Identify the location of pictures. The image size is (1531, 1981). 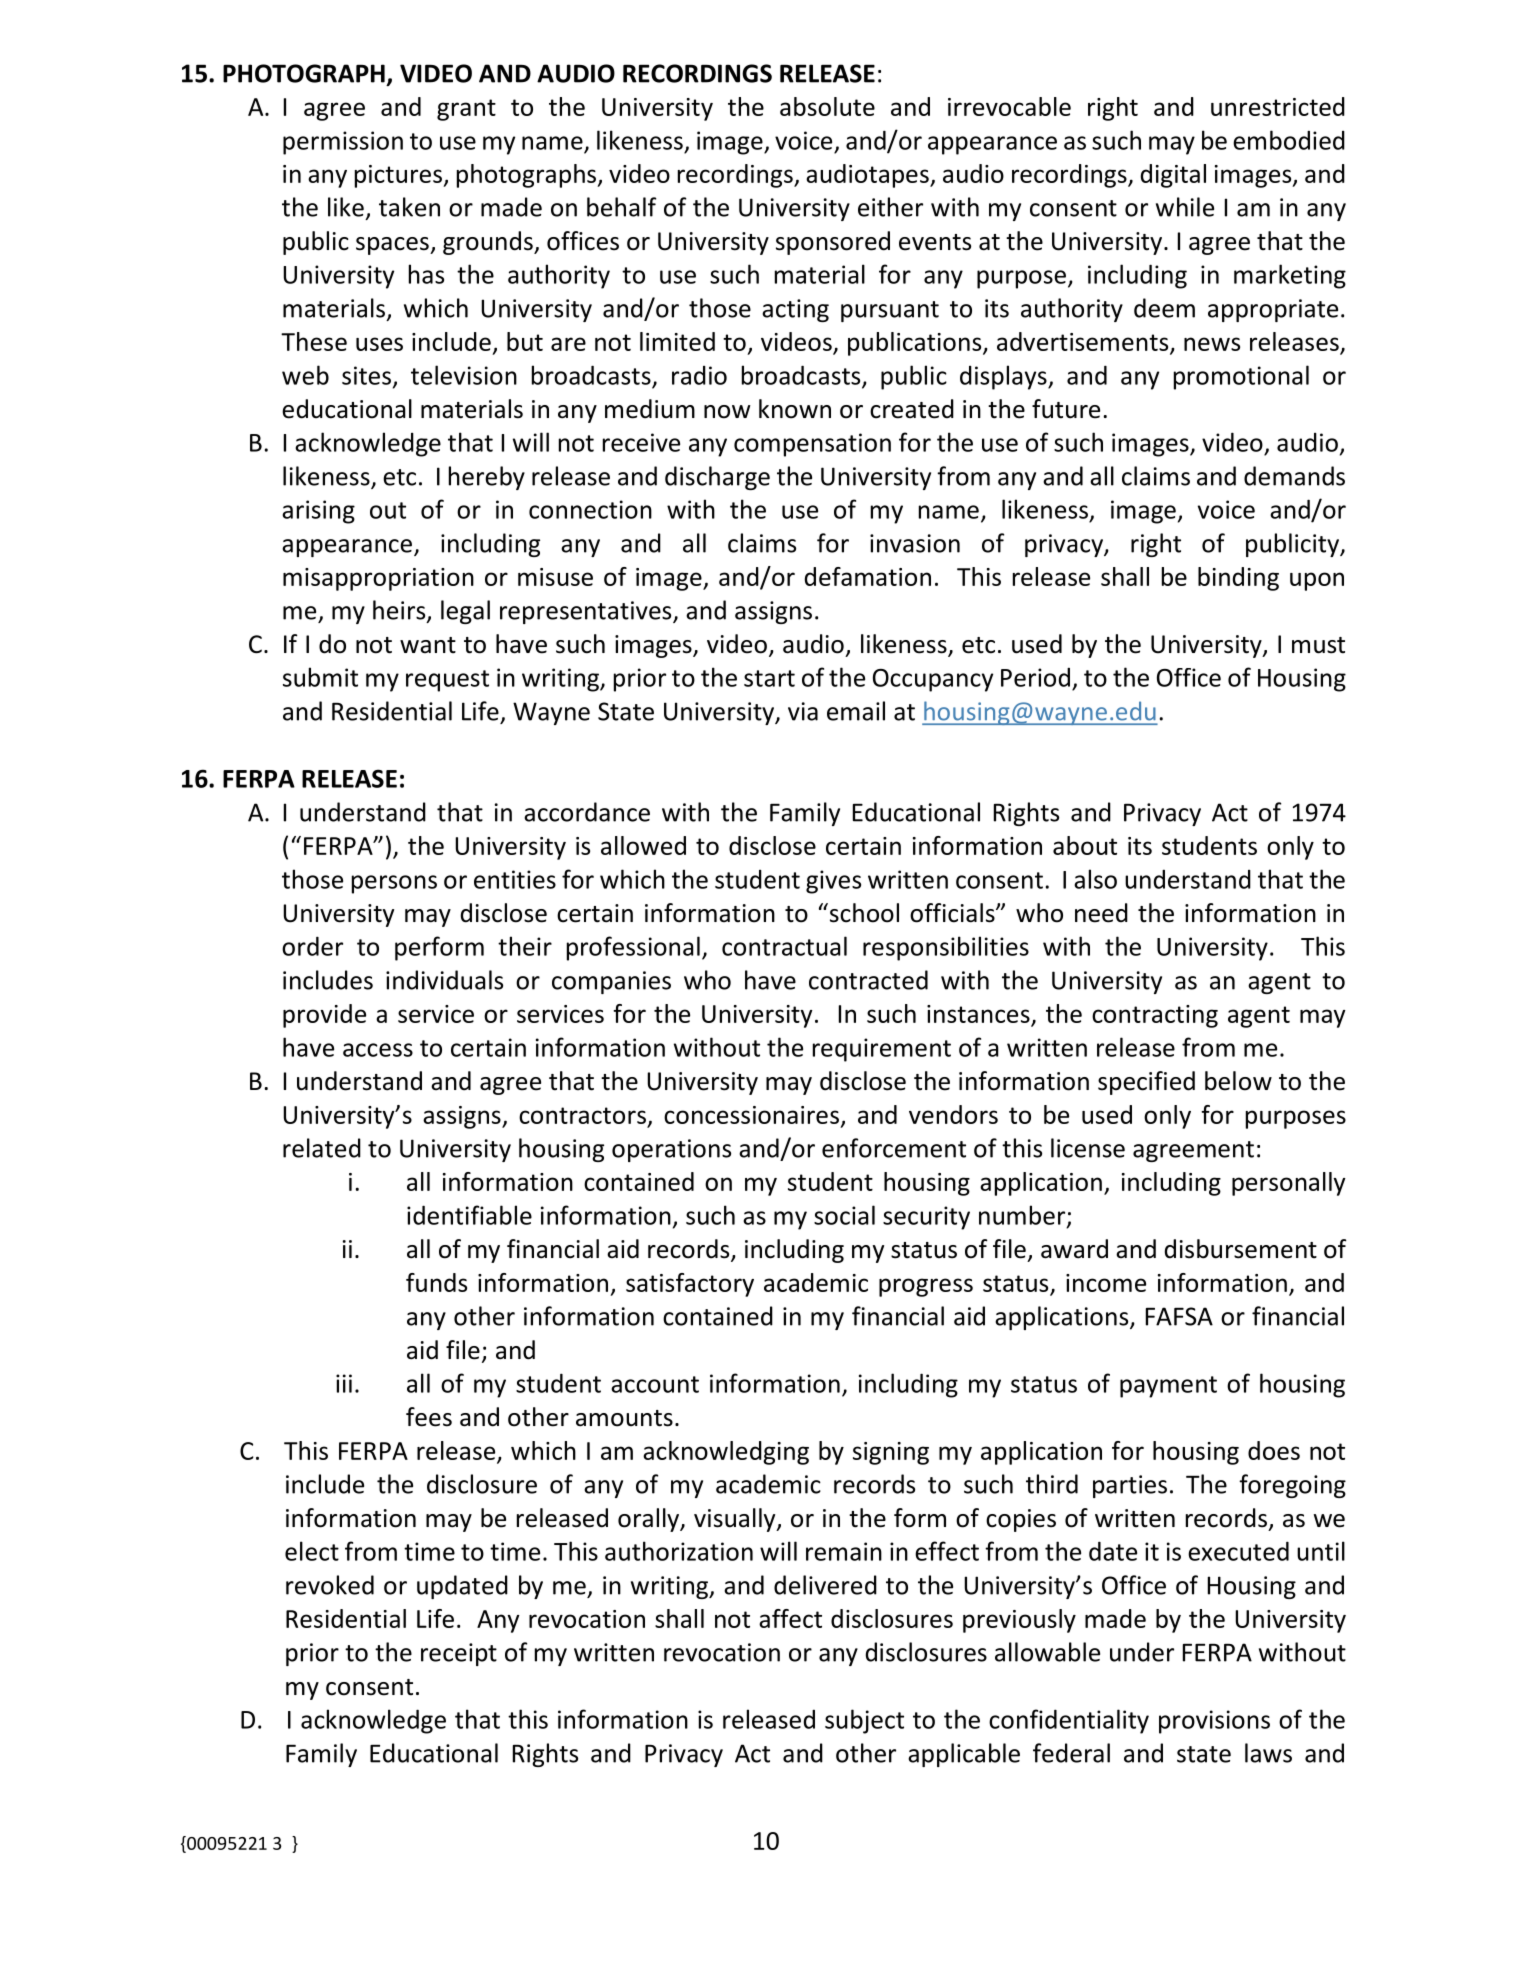
(399, 176).
